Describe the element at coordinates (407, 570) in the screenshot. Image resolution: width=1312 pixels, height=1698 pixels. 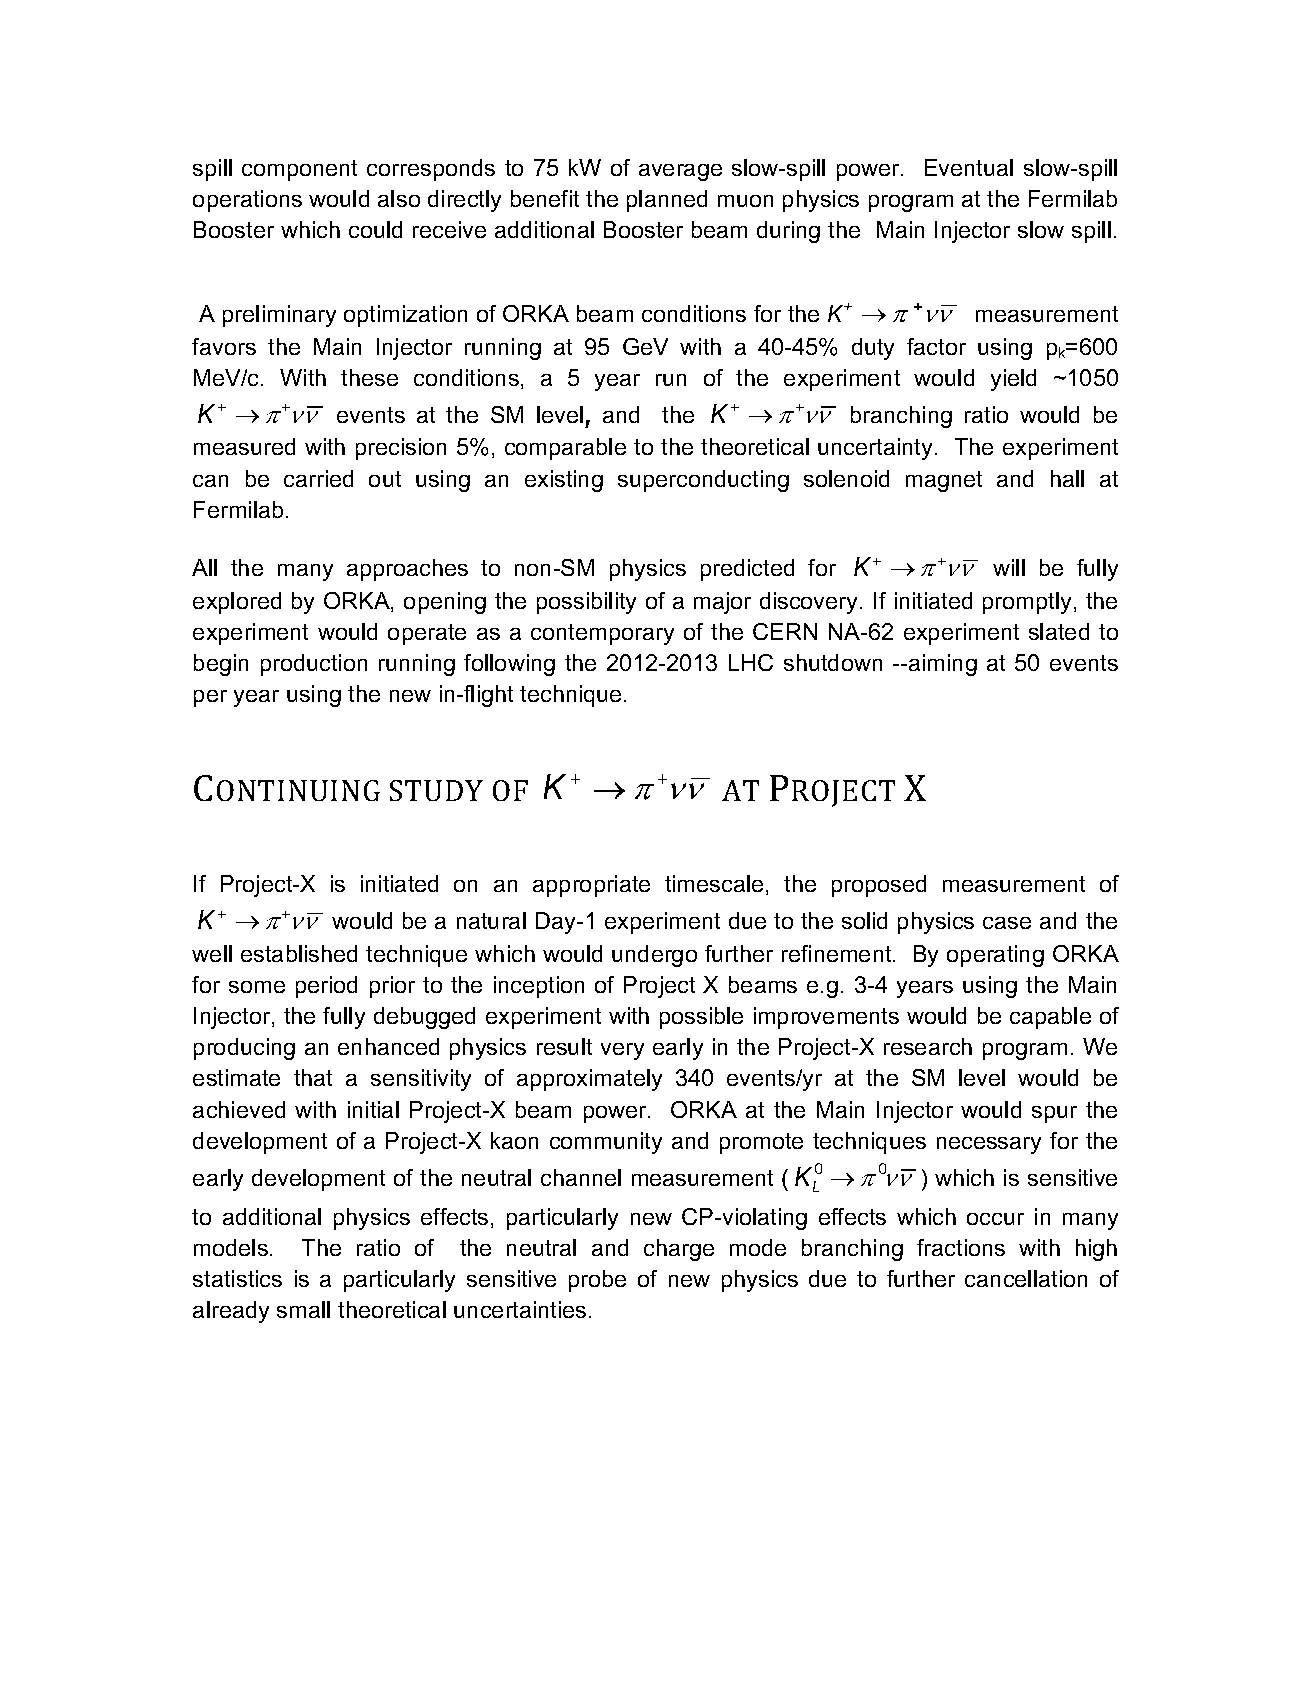
I see `approaches` at that location.
